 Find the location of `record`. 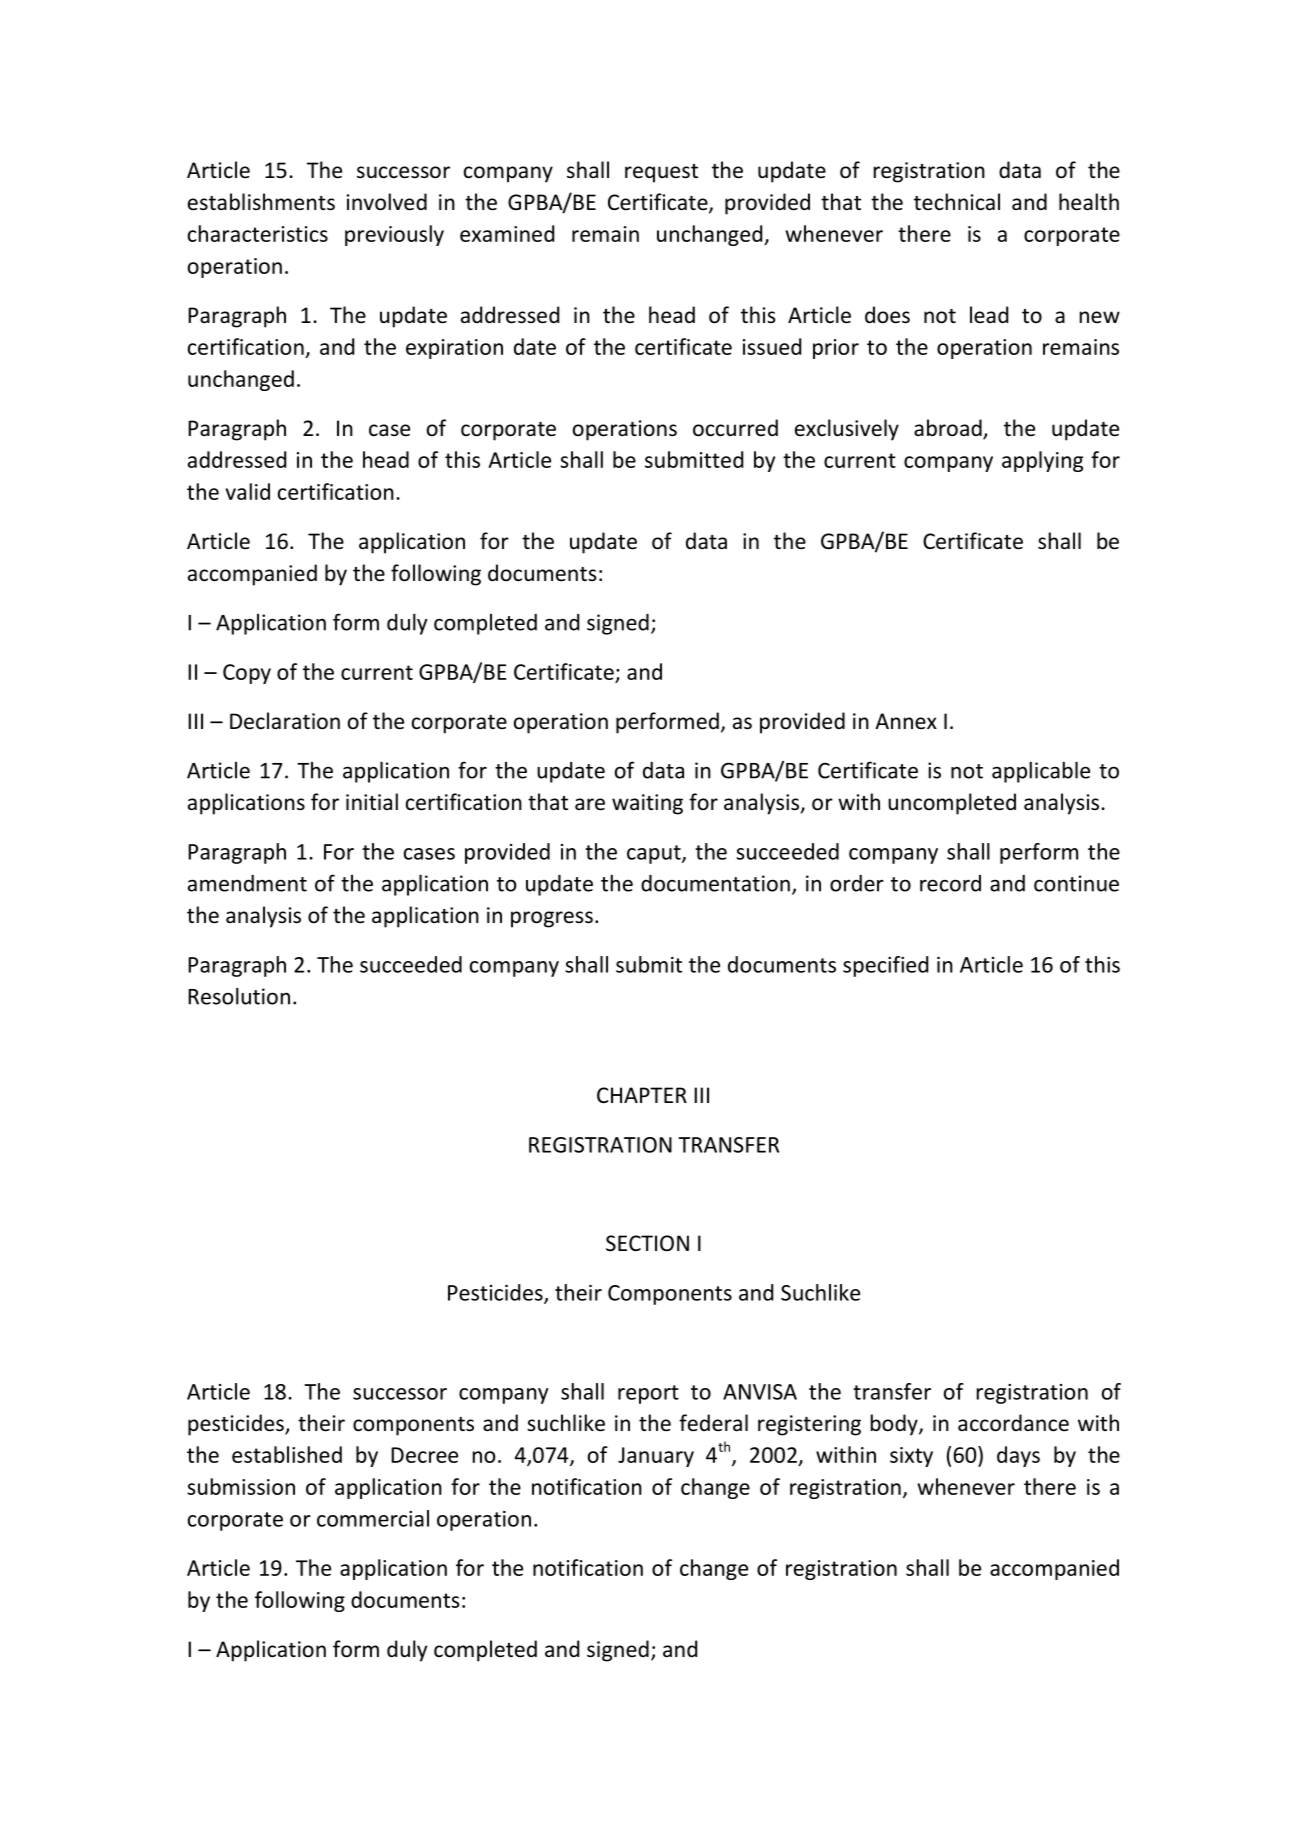

record is located at coordinates (950, 883).
